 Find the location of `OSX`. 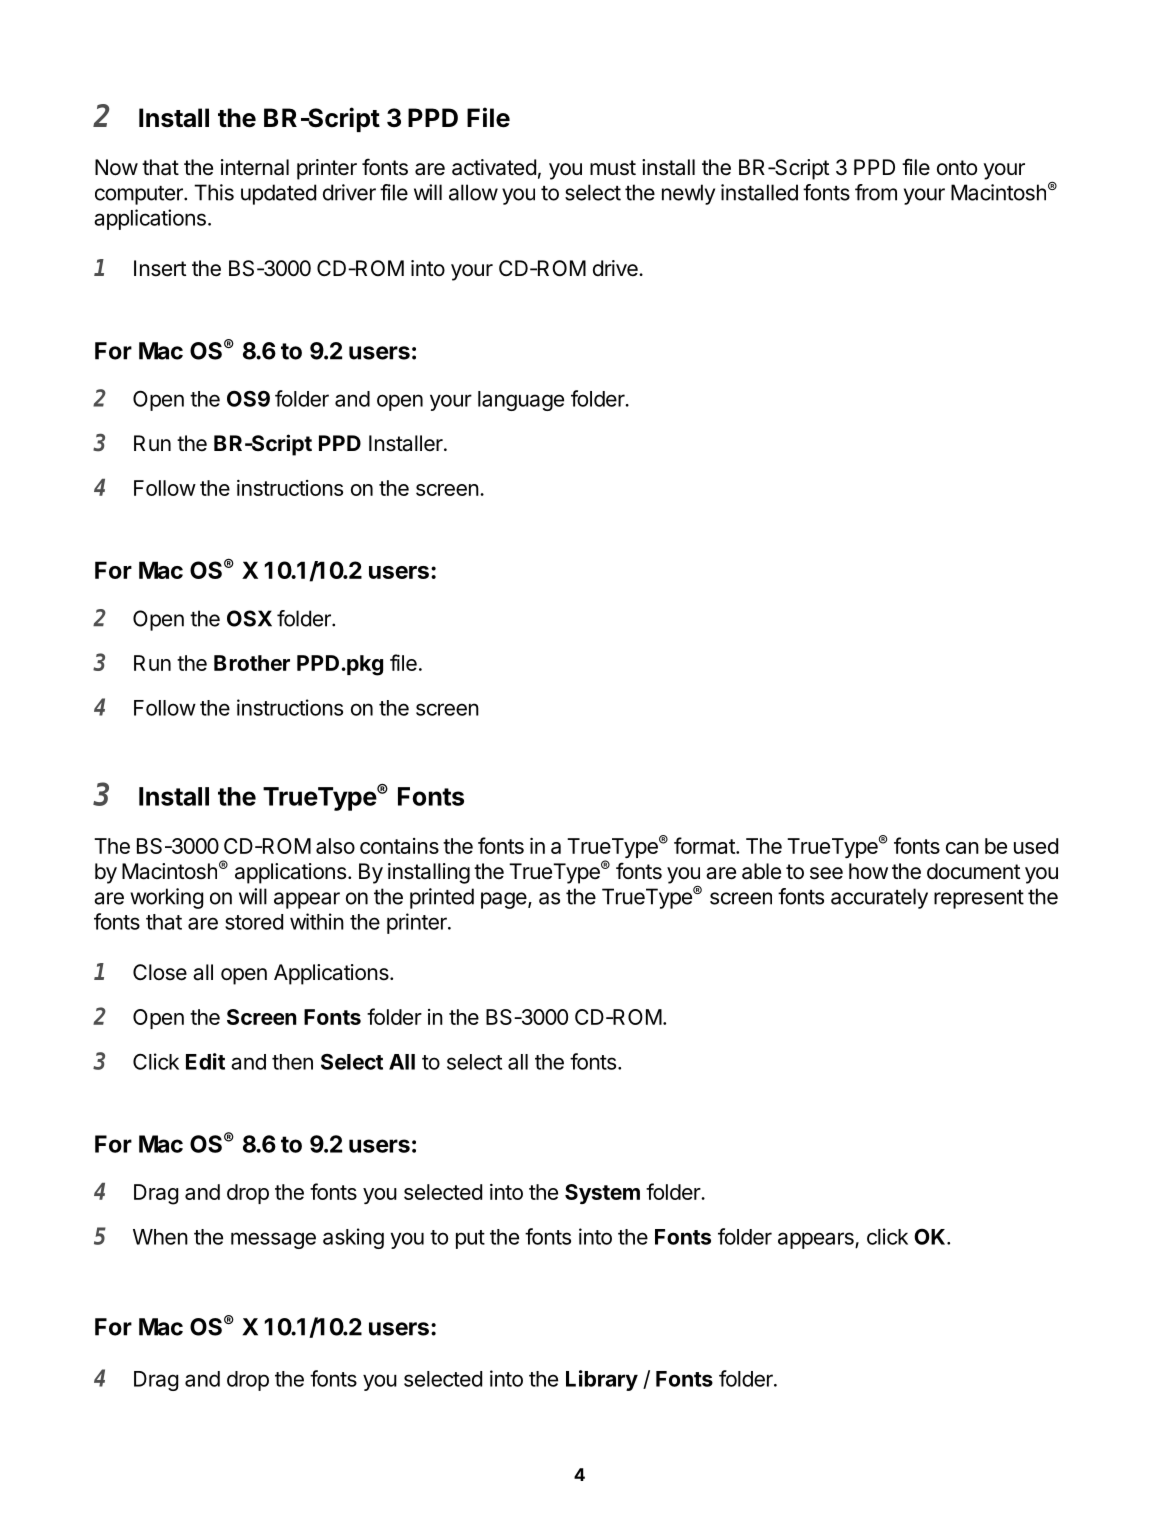

OSX is located at coordinates (249, 618).
